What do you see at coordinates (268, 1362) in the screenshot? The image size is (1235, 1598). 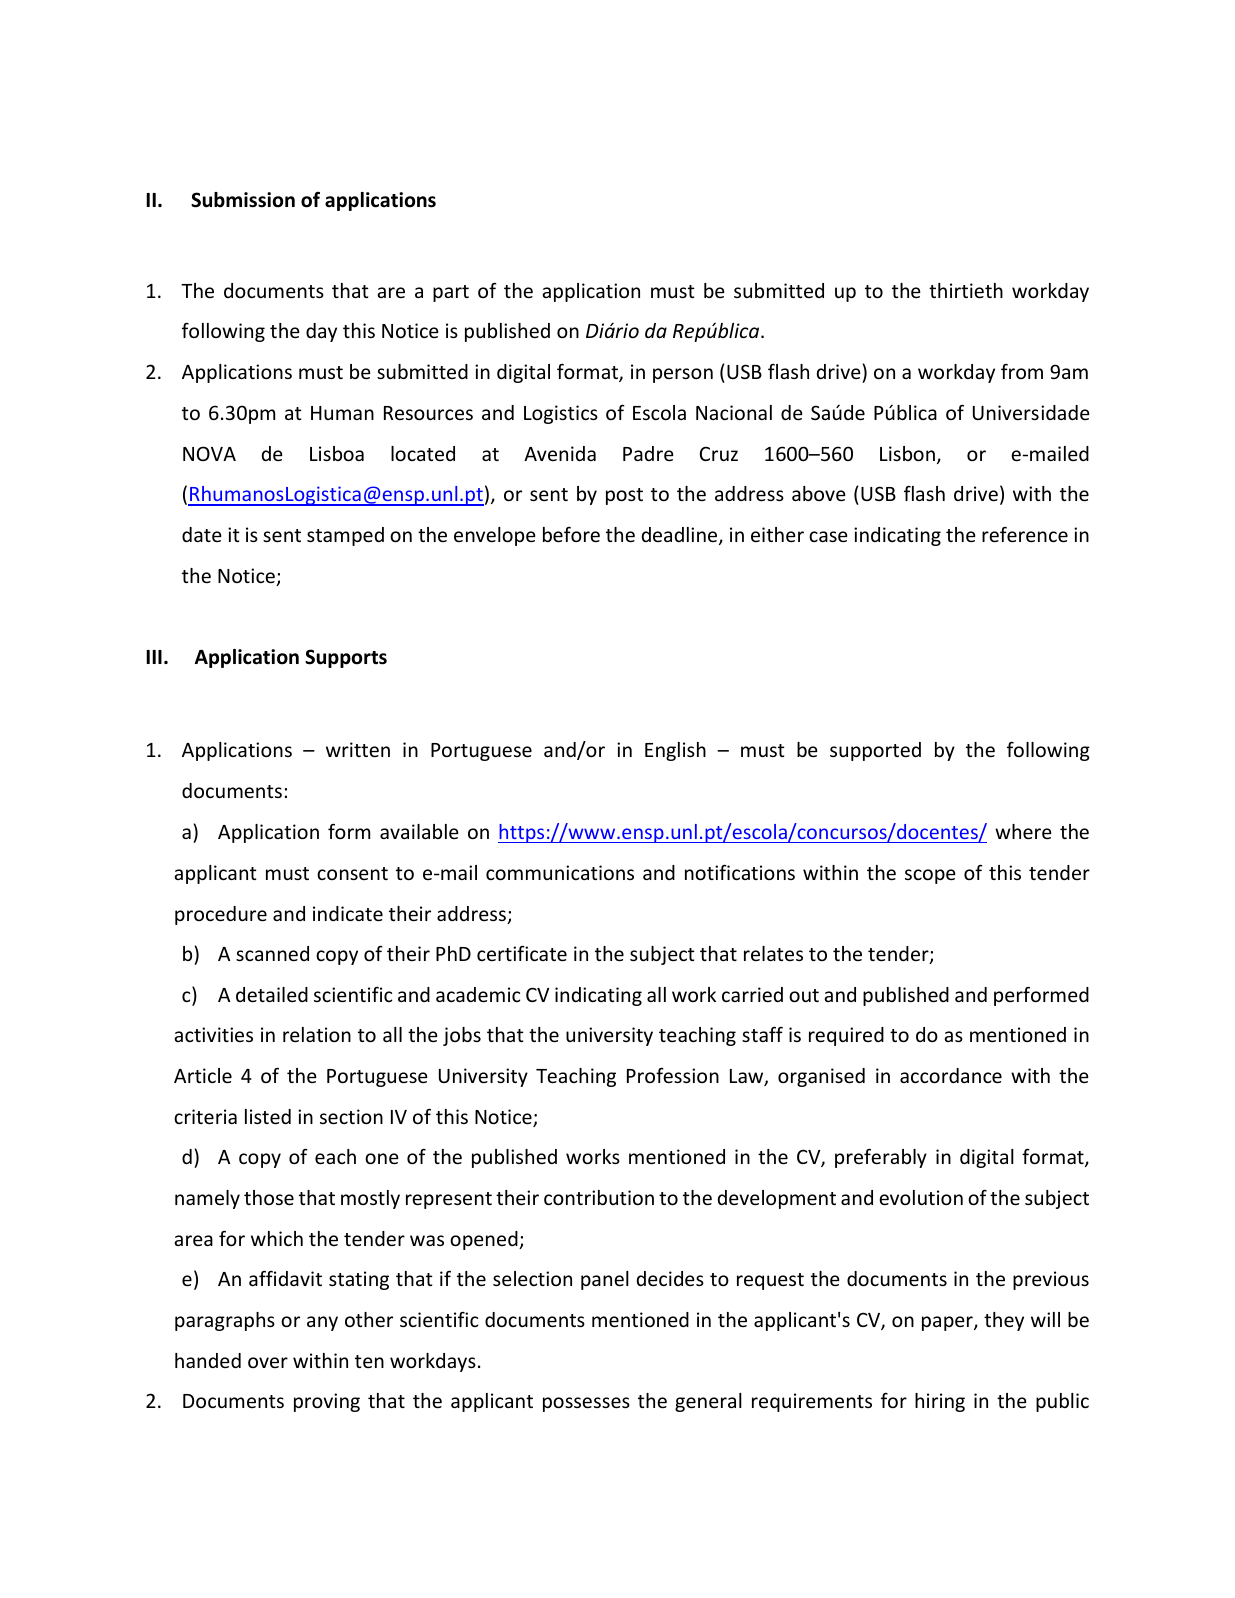 I see `over` at bounding box center [268, 1362].
